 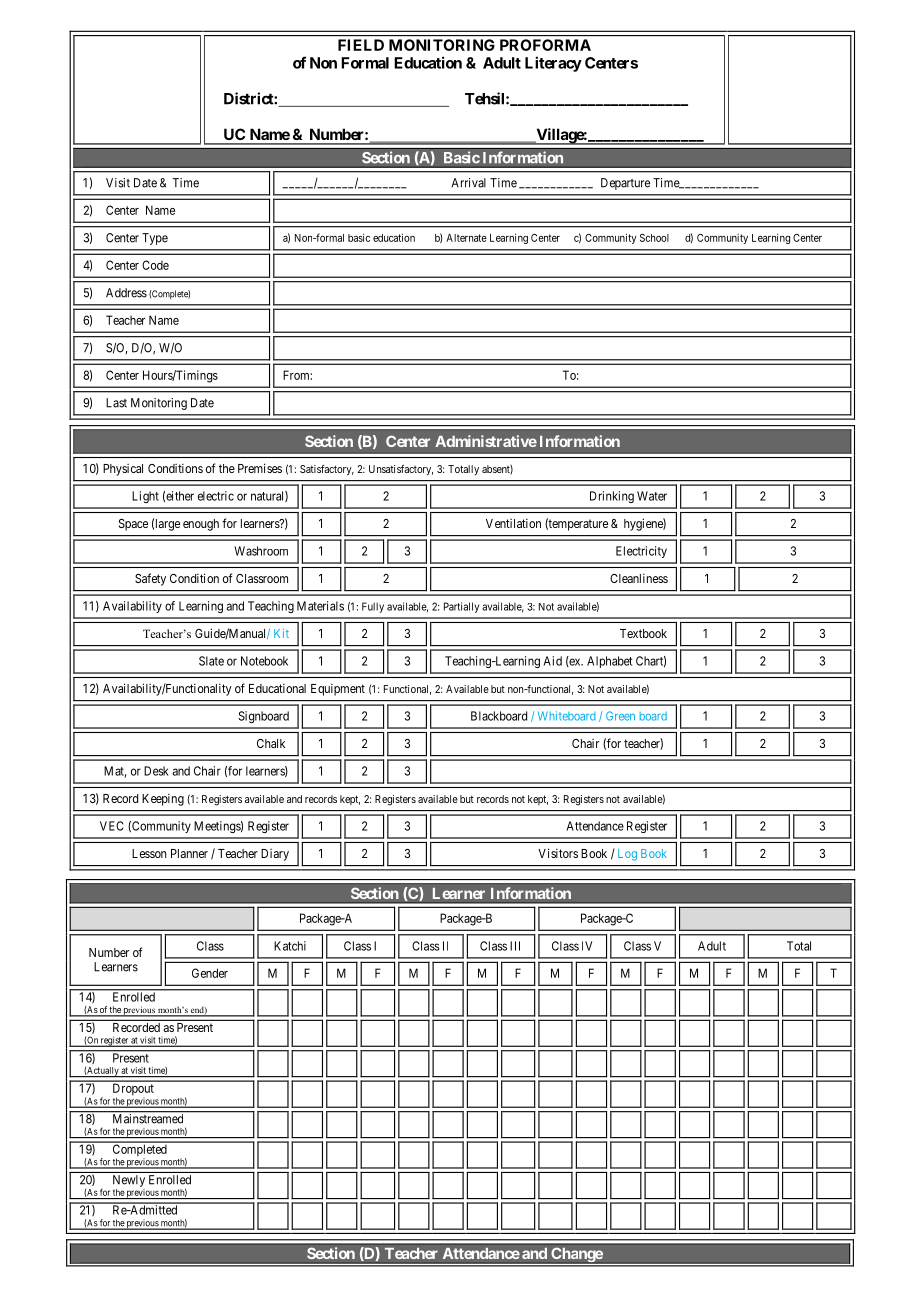 What do you see at coordinates (189, 853) in the screenshot?
I see `Planner` at bounding box center [189, 853].
